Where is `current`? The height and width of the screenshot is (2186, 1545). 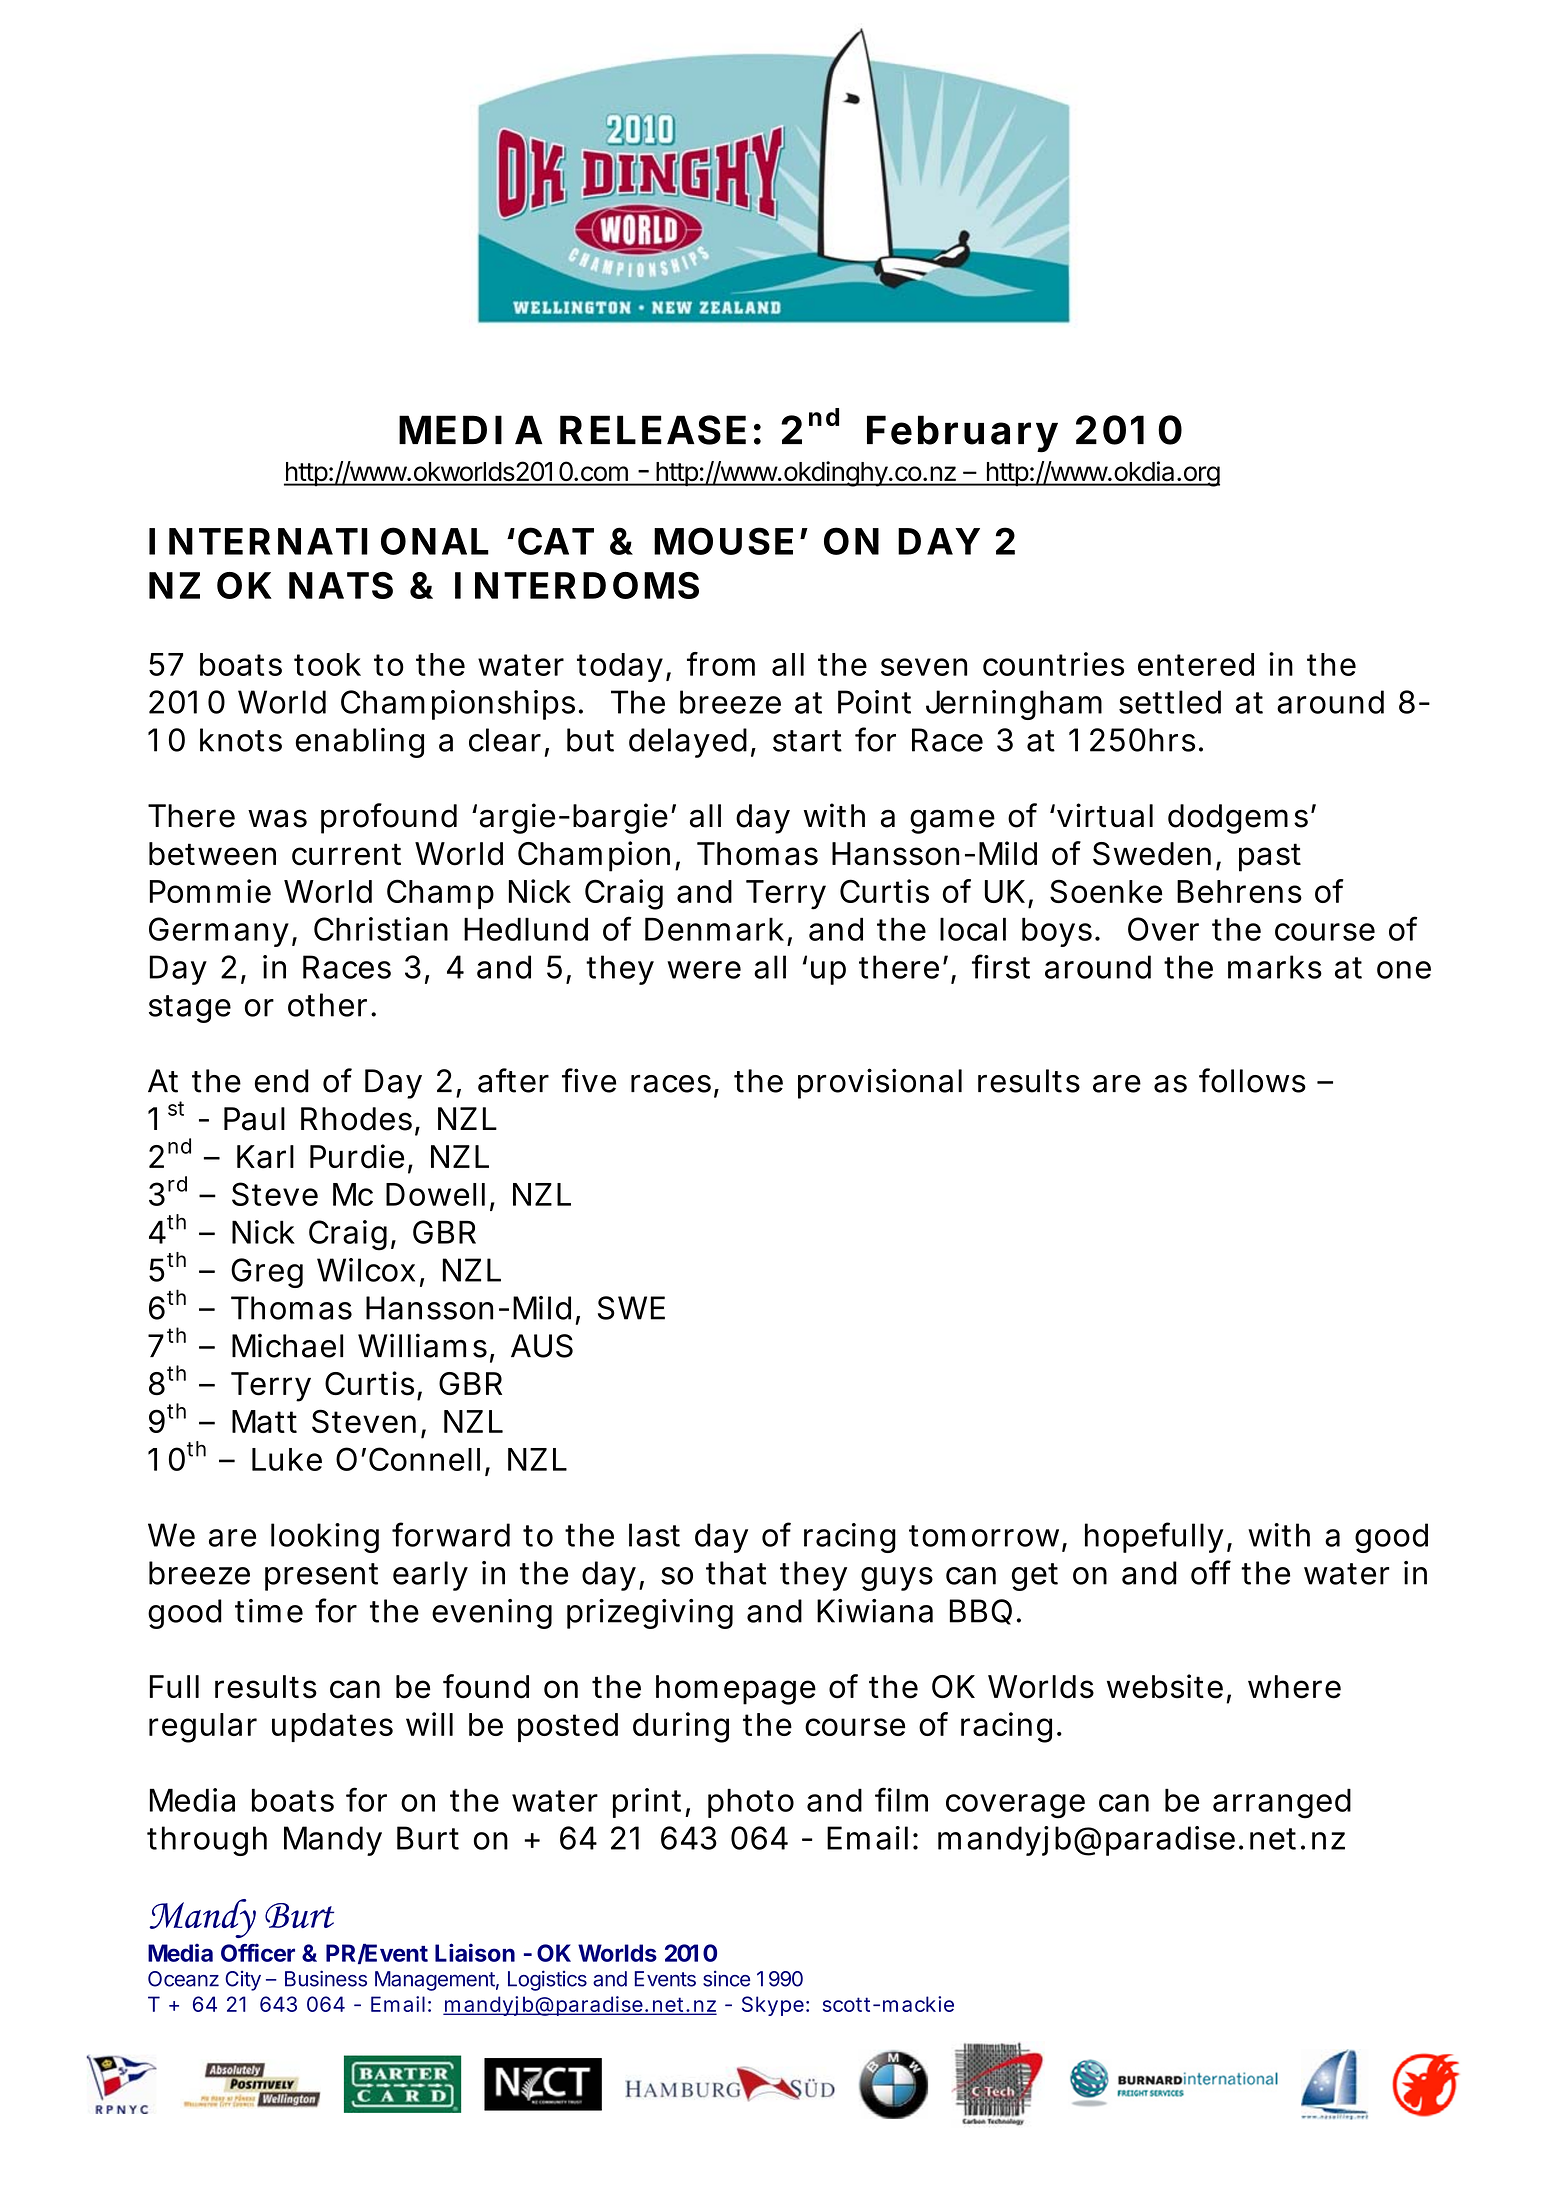 current is located at coordinates (346, 854).
